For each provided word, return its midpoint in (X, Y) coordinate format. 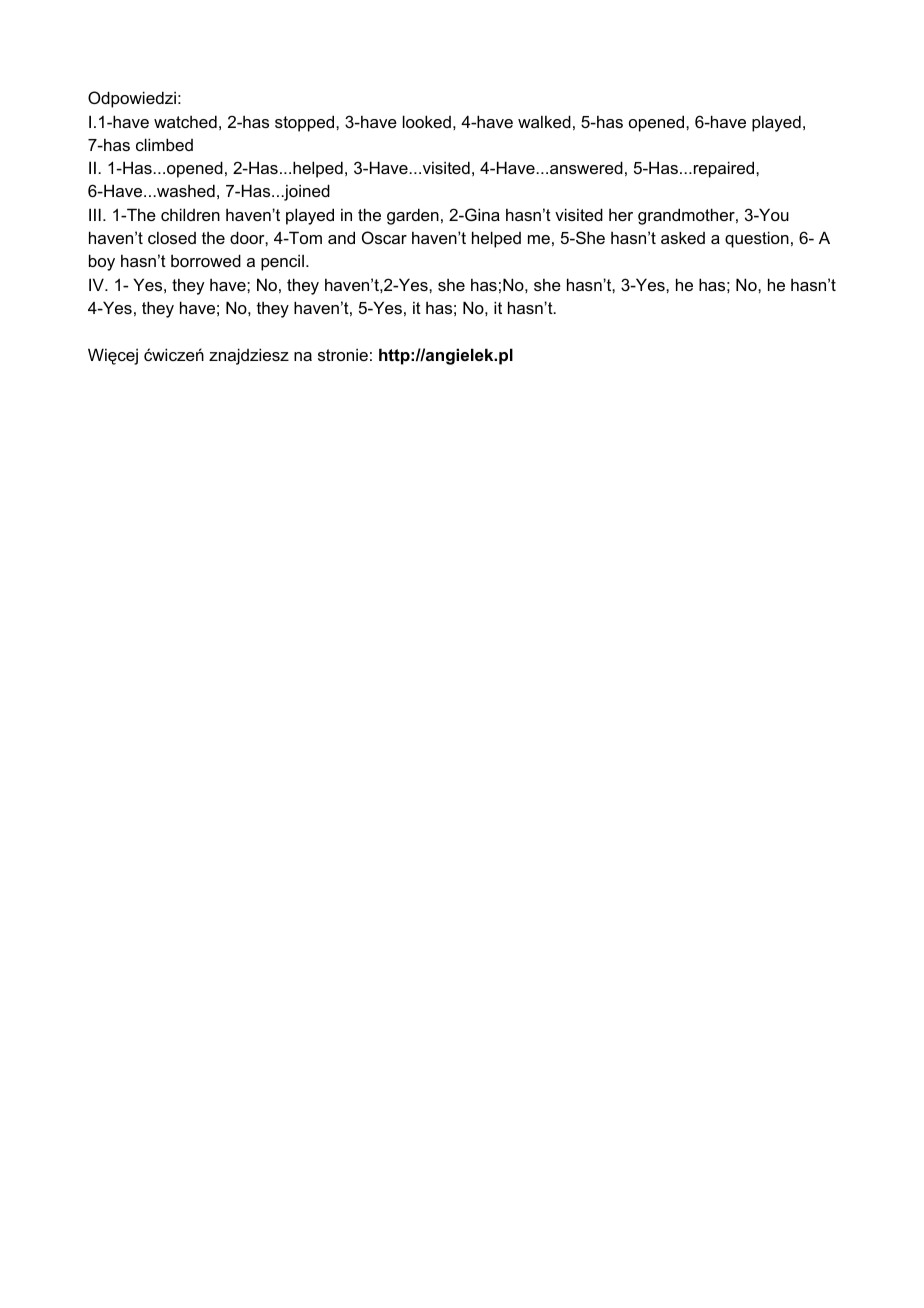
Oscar (384, 237)
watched (185, 121)
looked (427, 121)
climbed (164, 144)
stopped (306, 123)
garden (413, 216)
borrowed (206, 260)
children (190, 214)
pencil (282, 262)
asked (683, 237)
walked (544, 121)
